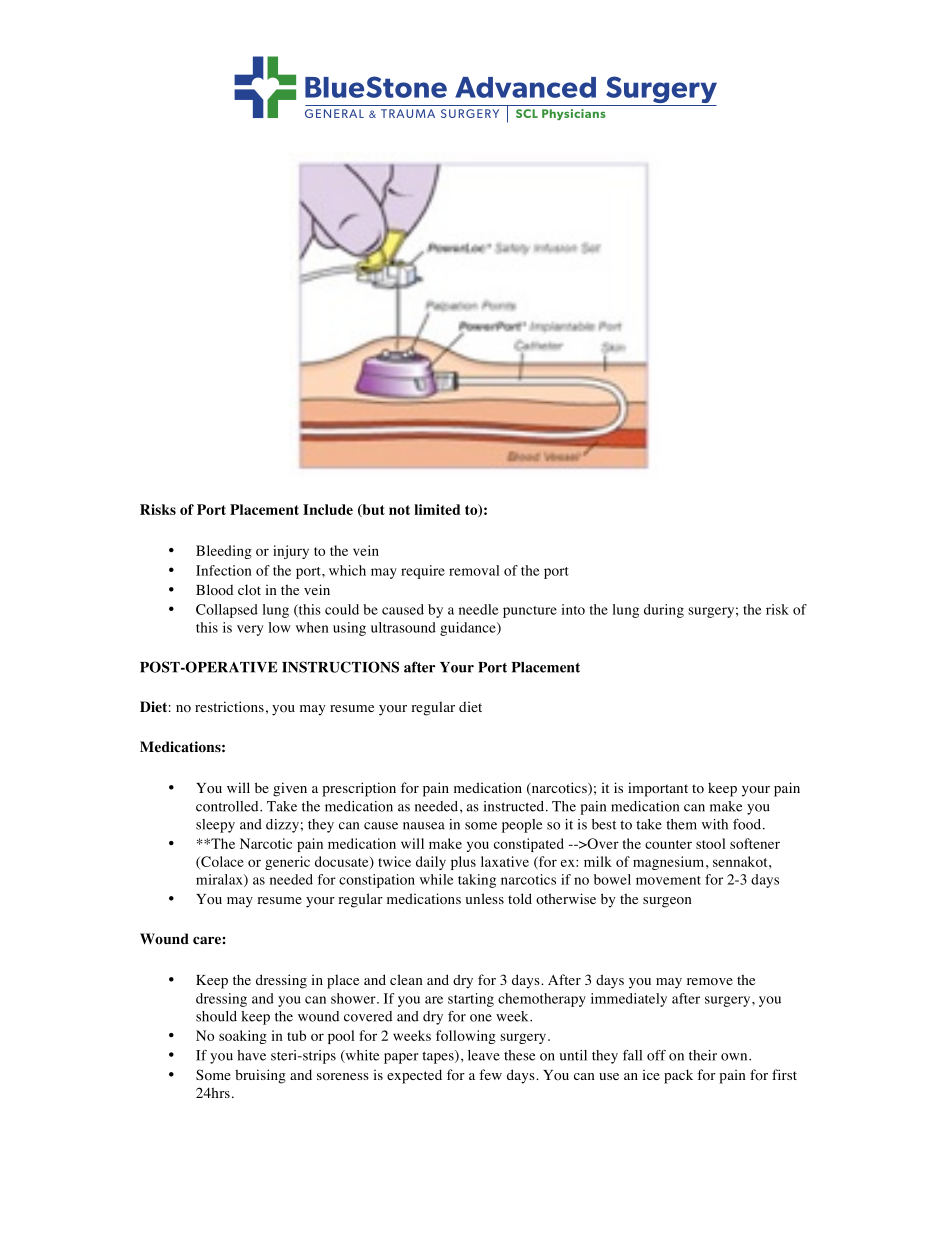 The width and height of the page is (952, 1233). What do you see at coordinates (251, 1055) in the page?
I see `have` at bounding box center [251, 1055].
